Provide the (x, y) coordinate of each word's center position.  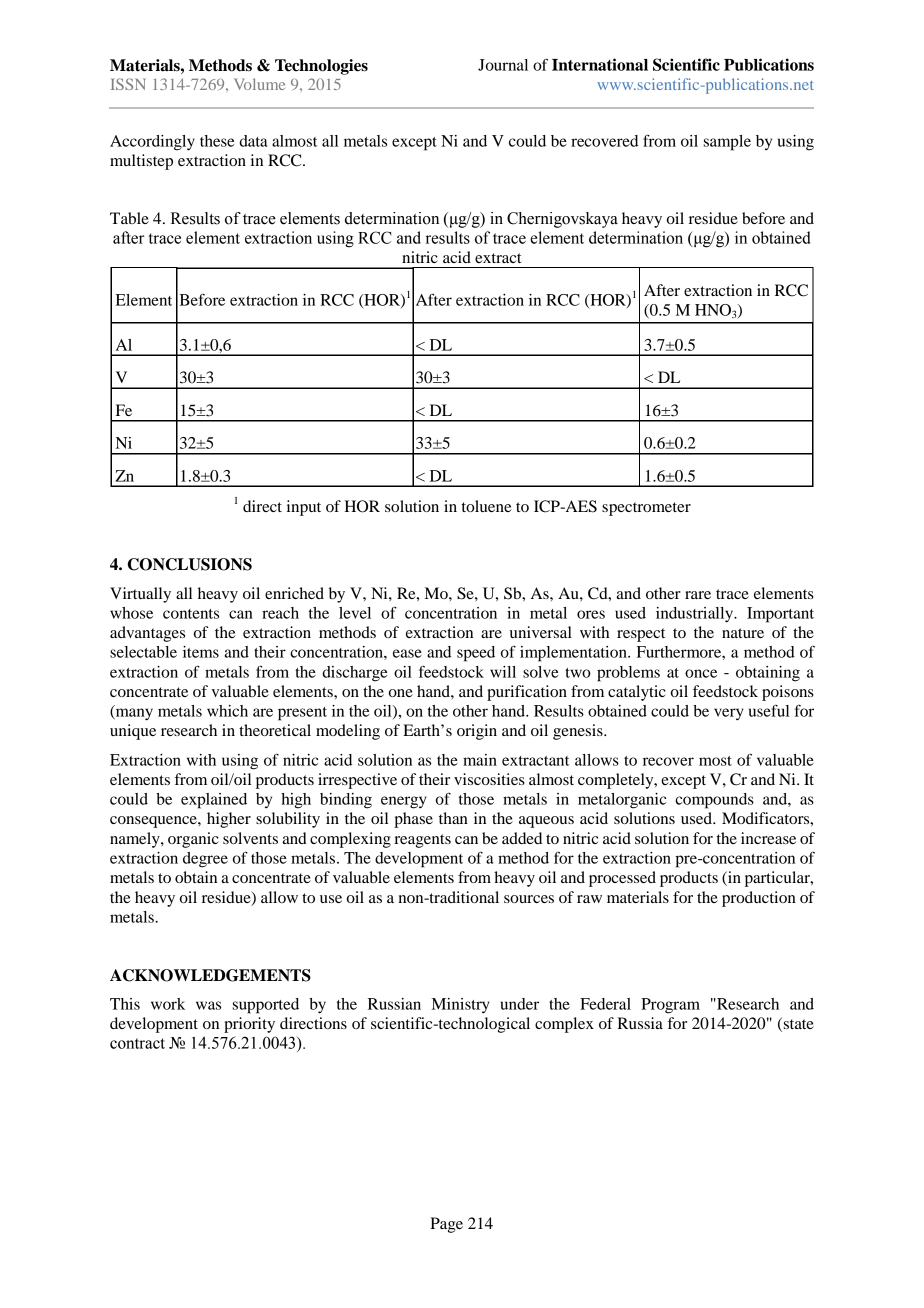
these (217, 141)
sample (727, 143)
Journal (503, 65)
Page (446, 1225)
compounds (714, 801)
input (304, 508)
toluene (487, 506)
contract (137, 1043)
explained (214, 801)
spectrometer (646, 509)
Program (670, 1006)
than (453, 818)
